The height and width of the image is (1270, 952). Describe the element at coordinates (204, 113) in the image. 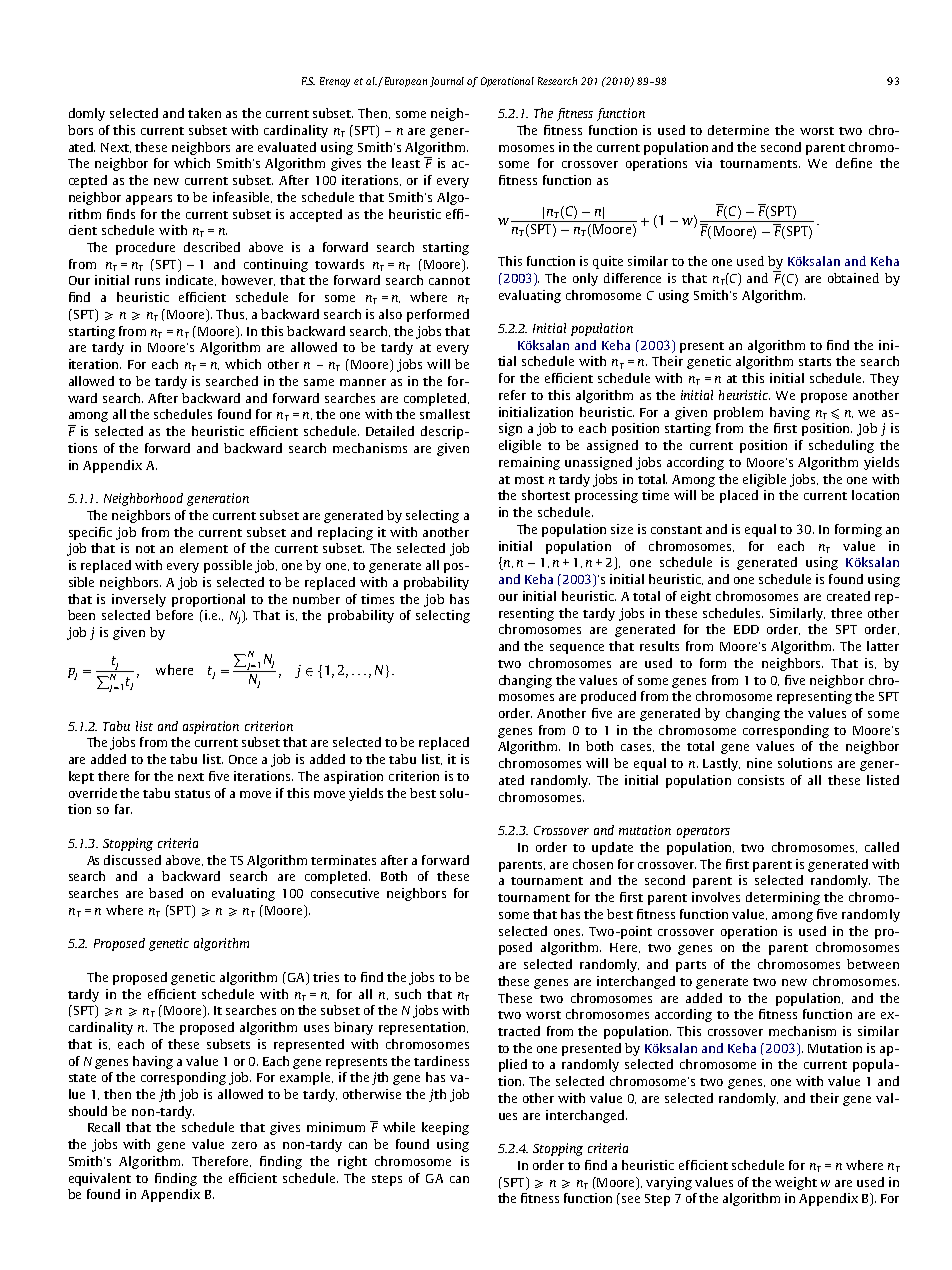

I see `taken` at that location.
